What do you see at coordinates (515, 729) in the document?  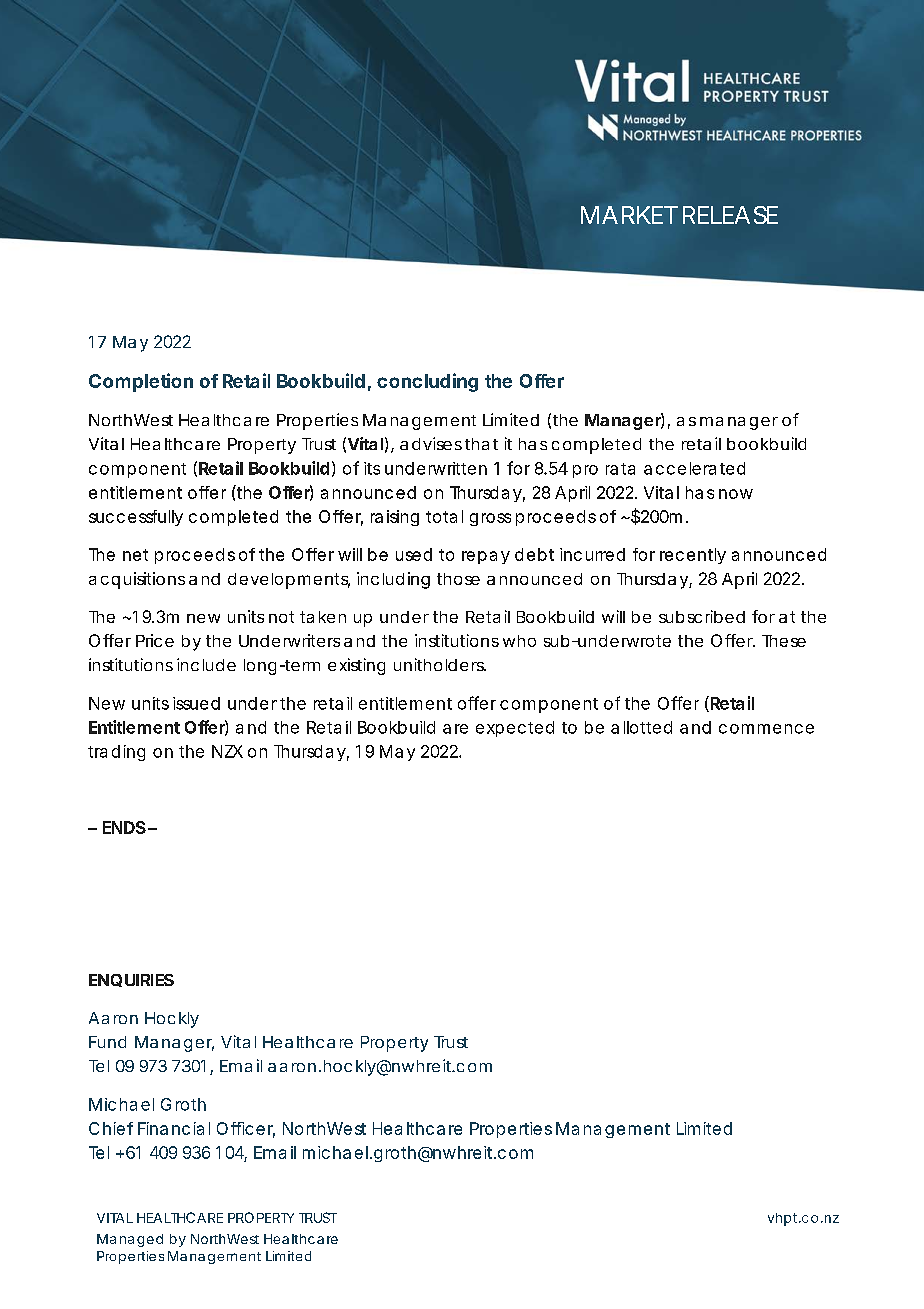 I see `expected` at bounding box center [515, 729].
